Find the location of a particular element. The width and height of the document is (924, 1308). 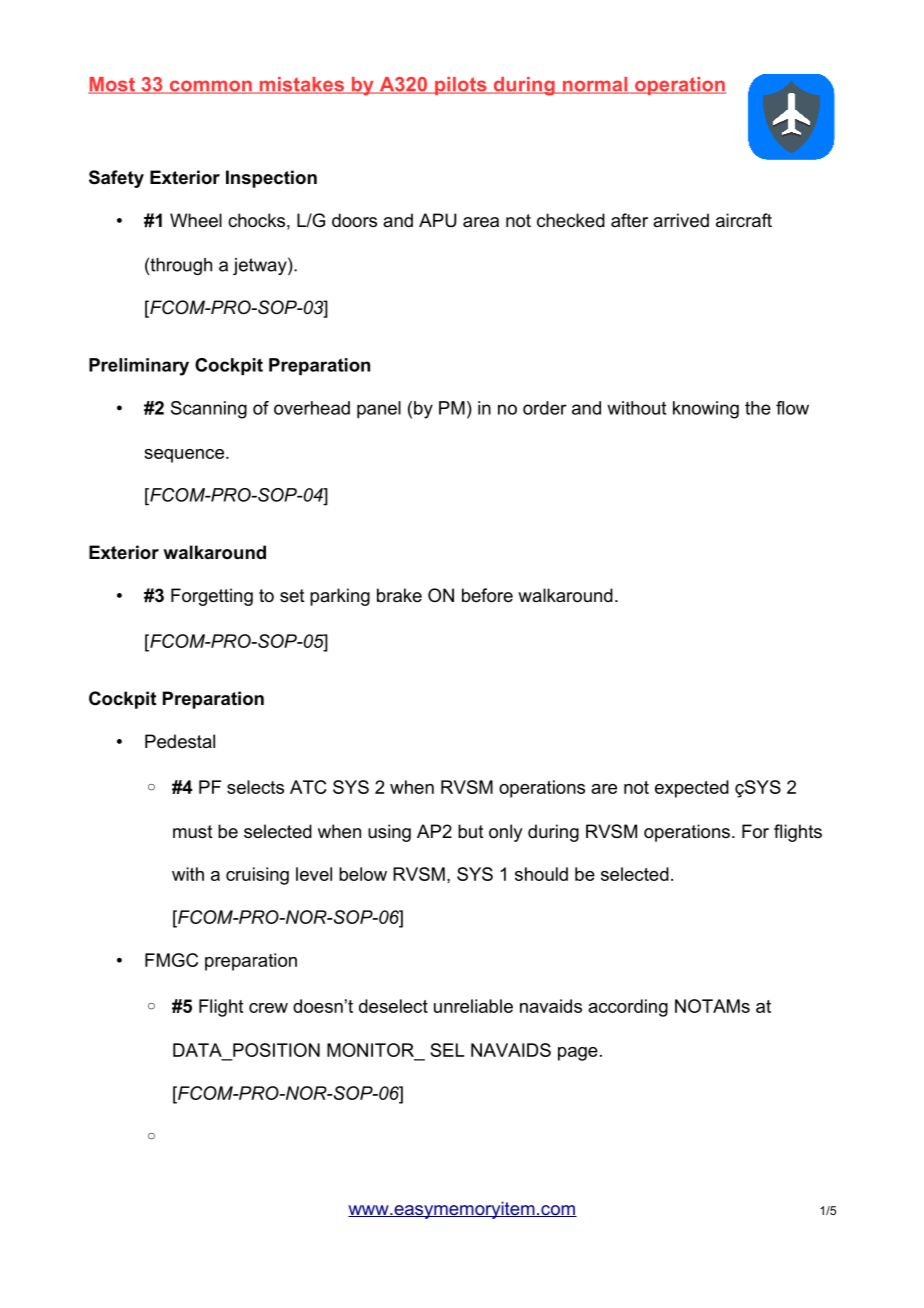

normal is located at coordinates (595, 85).
